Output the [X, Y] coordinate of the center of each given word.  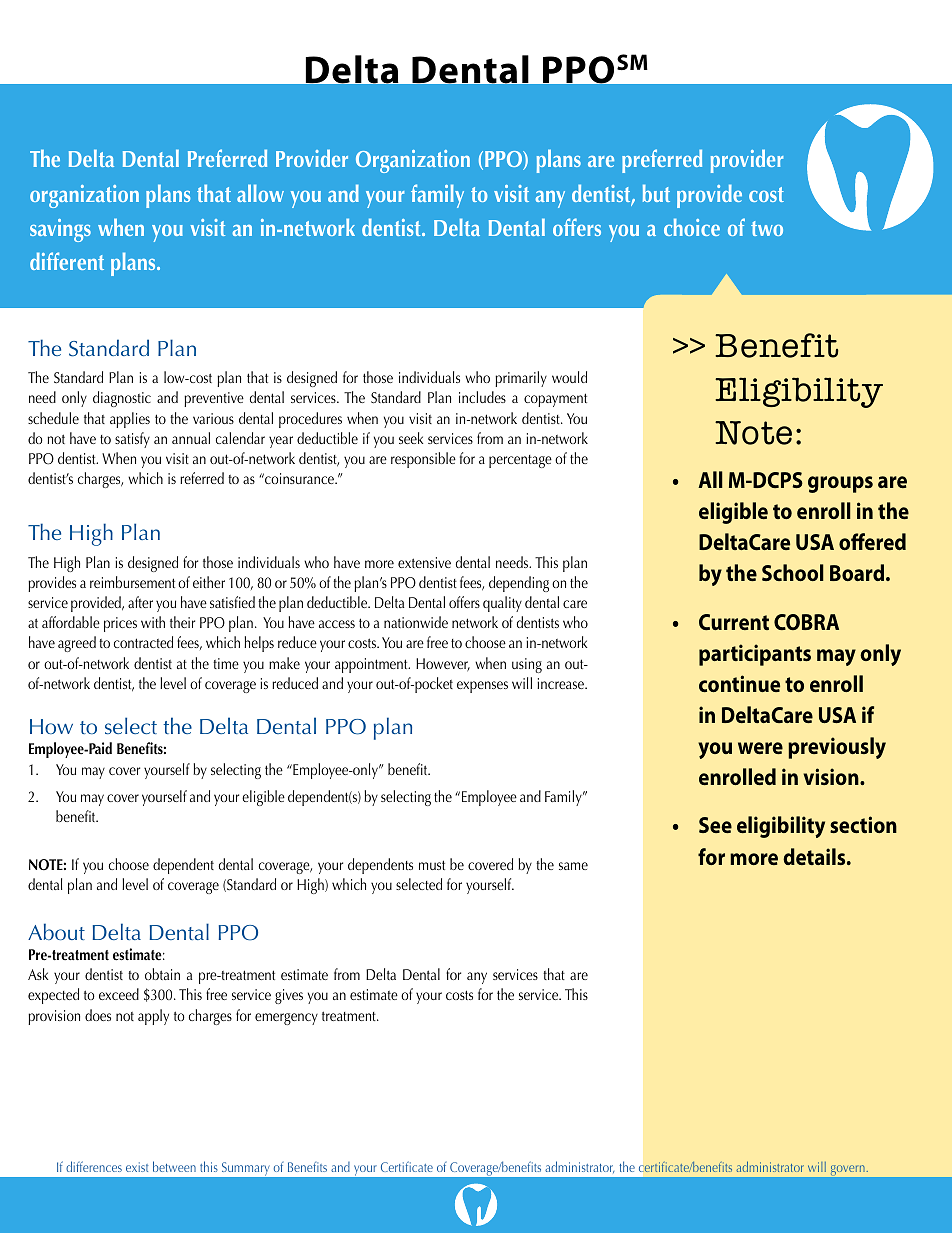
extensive [424, 562]
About [56, 931]
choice [692, 227]
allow [260, 193]
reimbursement [132, 582]
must [432, 865]
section [863, 824]
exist [137, 1167]
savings [60, 230]
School [793, 572]
